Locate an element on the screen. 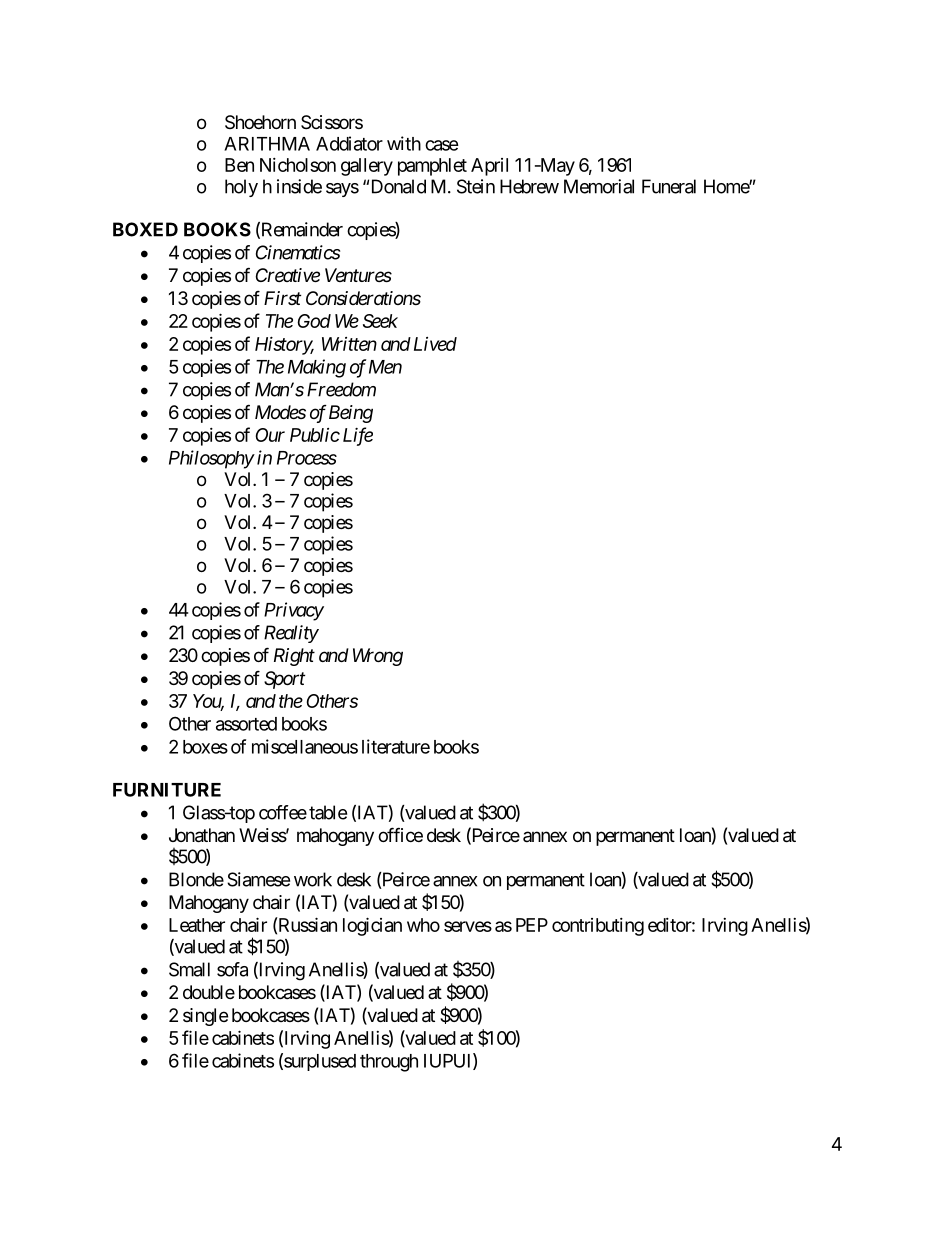 The height and width of the screenshot is (1233, 952). single is located at coordinates (205, 1017).
